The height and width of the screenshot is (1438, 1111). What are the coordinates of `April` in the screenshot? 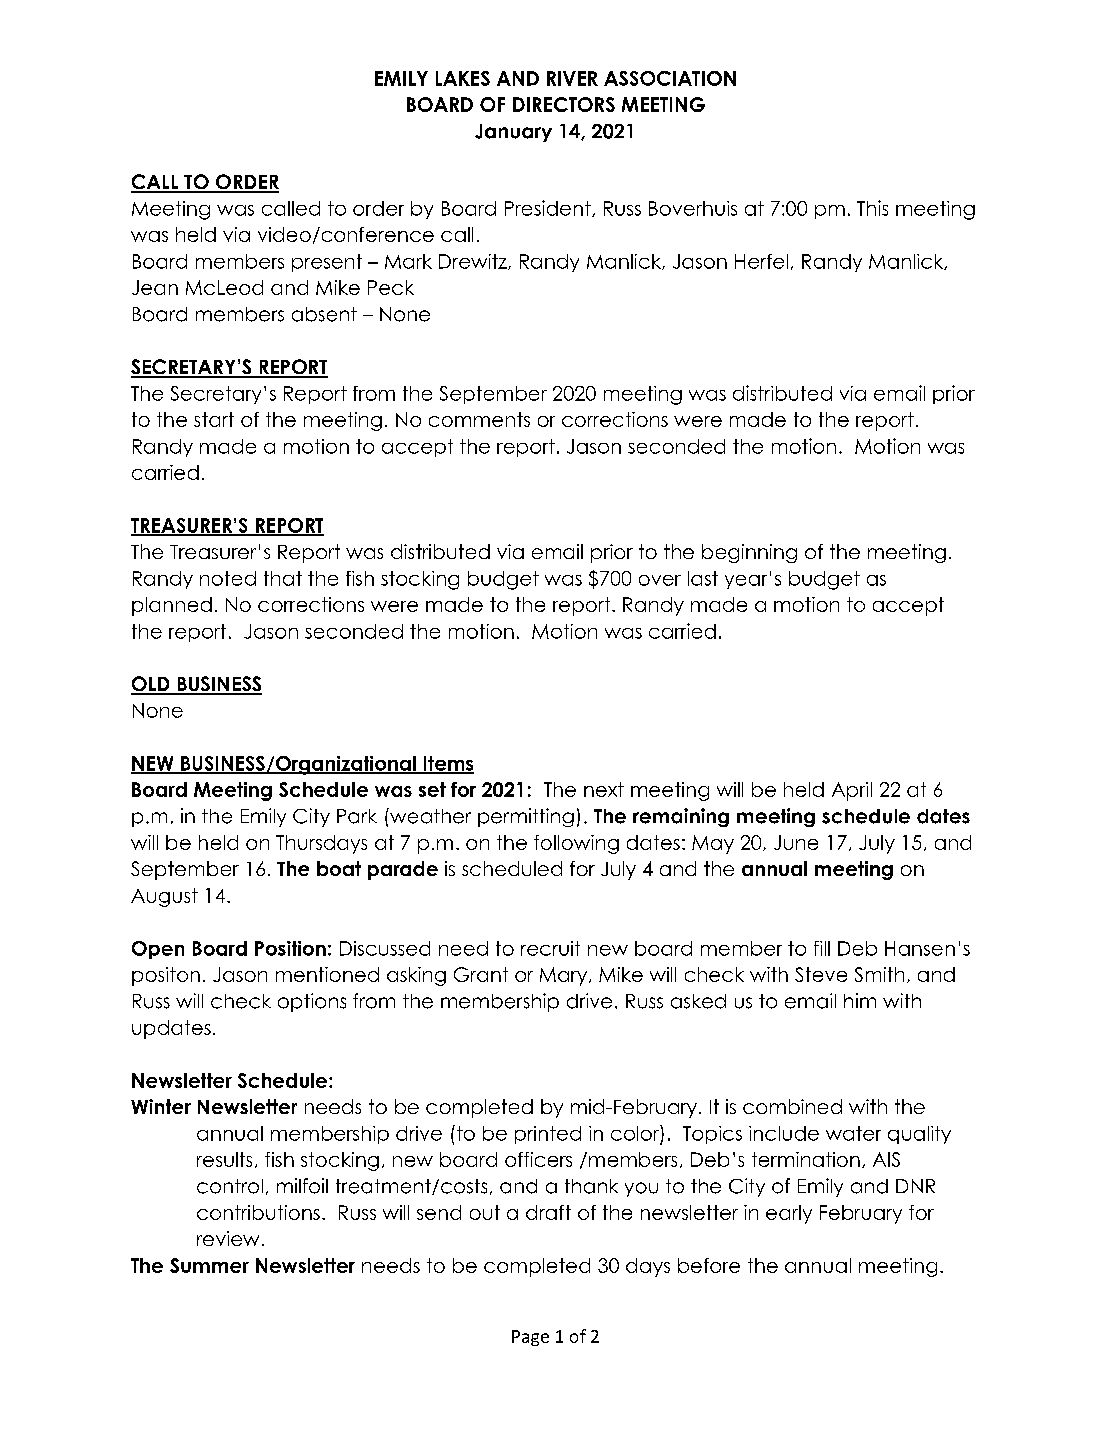 It's located at (852, 791).
